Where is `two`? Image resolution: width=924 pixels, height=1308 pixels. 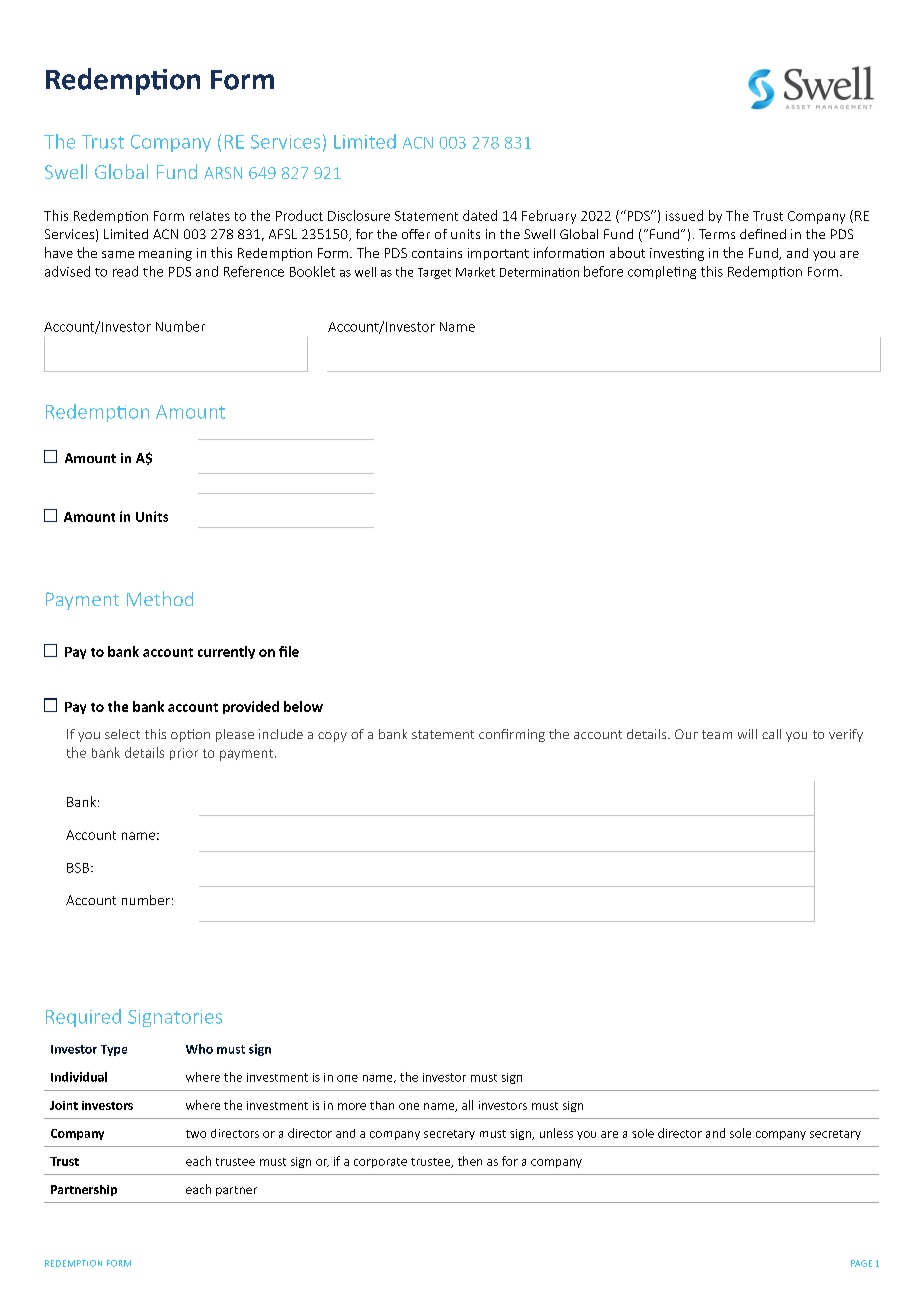
two is located at coordinates (196, 1134).
